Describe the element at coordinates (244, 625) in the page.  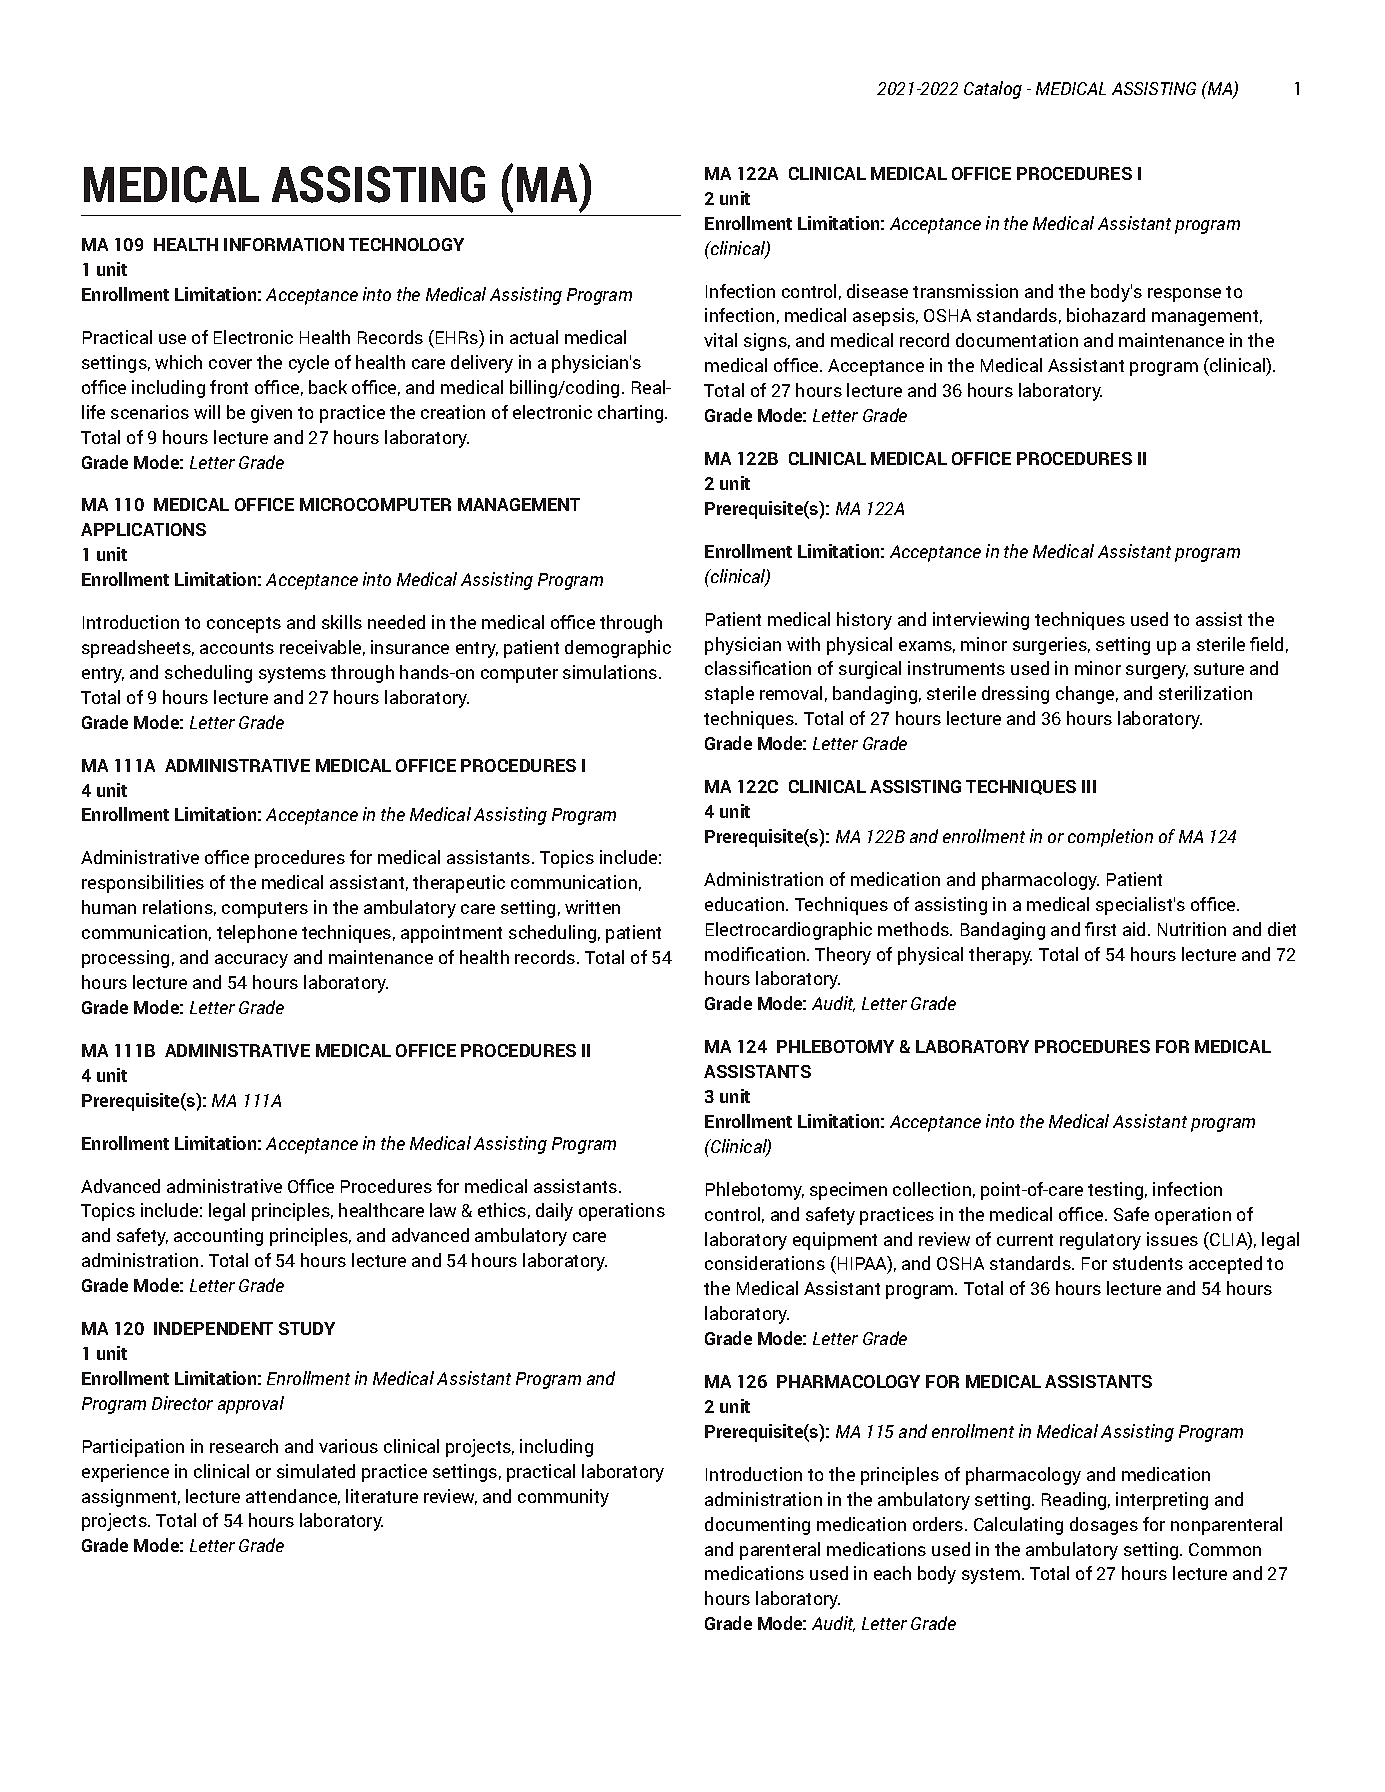
I see `concepts` at that location.
